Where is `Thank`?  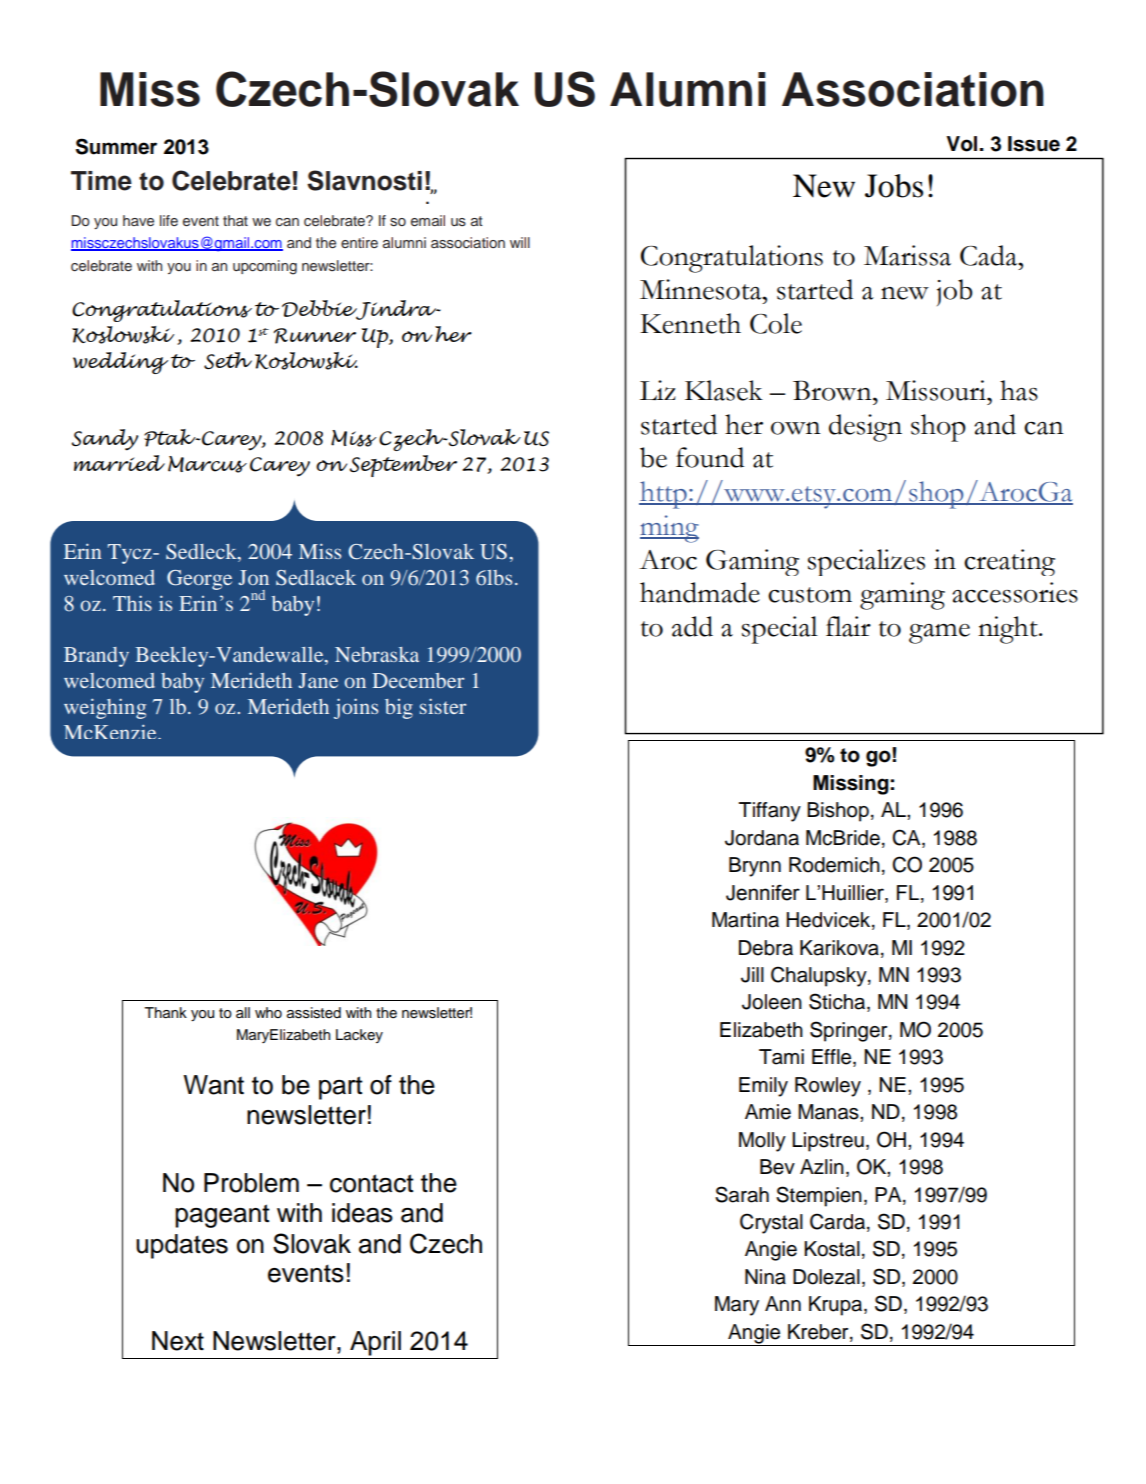 Thank is located at coordinates (166, 1013).
